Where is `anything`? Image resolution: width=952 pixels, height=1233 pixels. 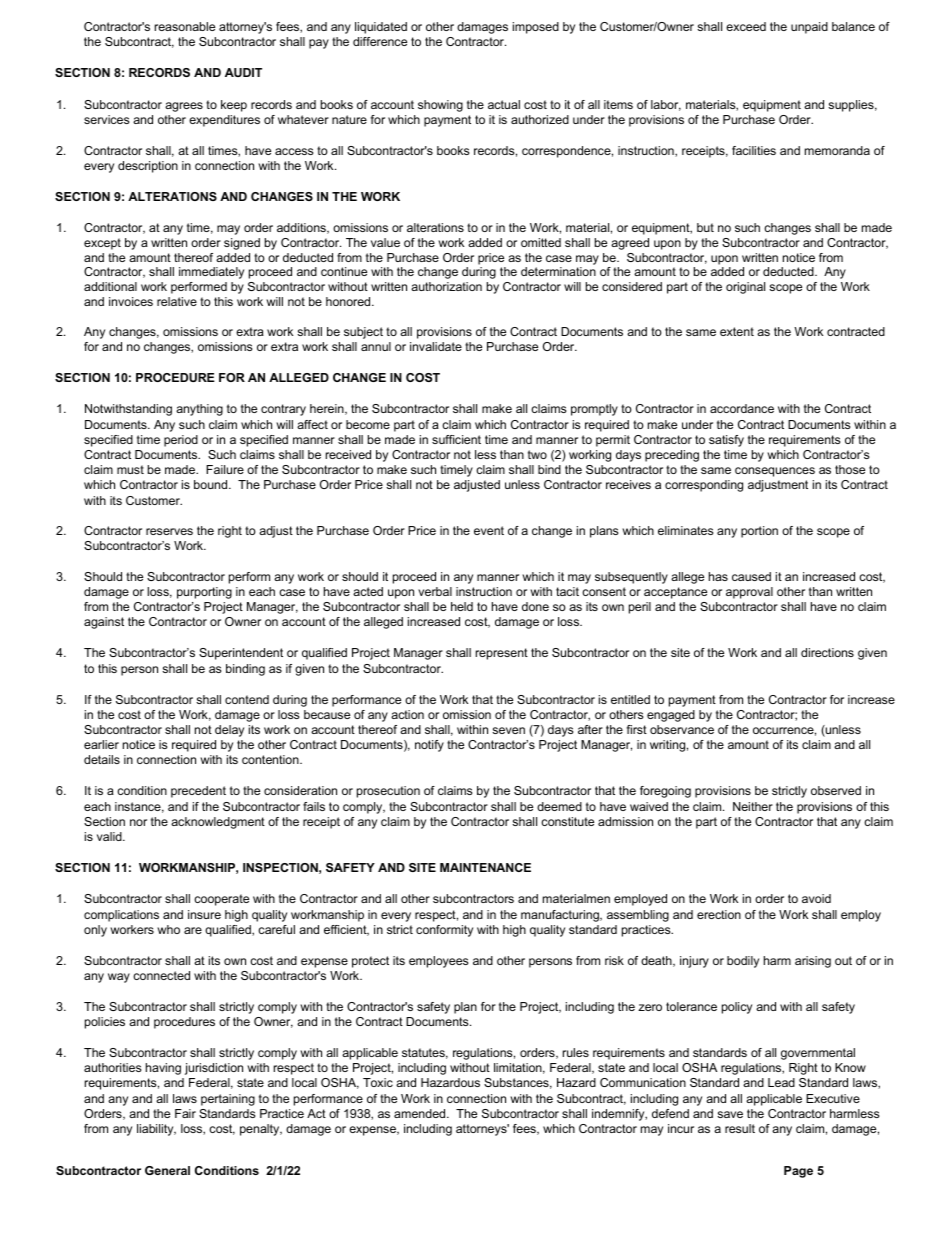 anything is located at coordinates (199, 410).
